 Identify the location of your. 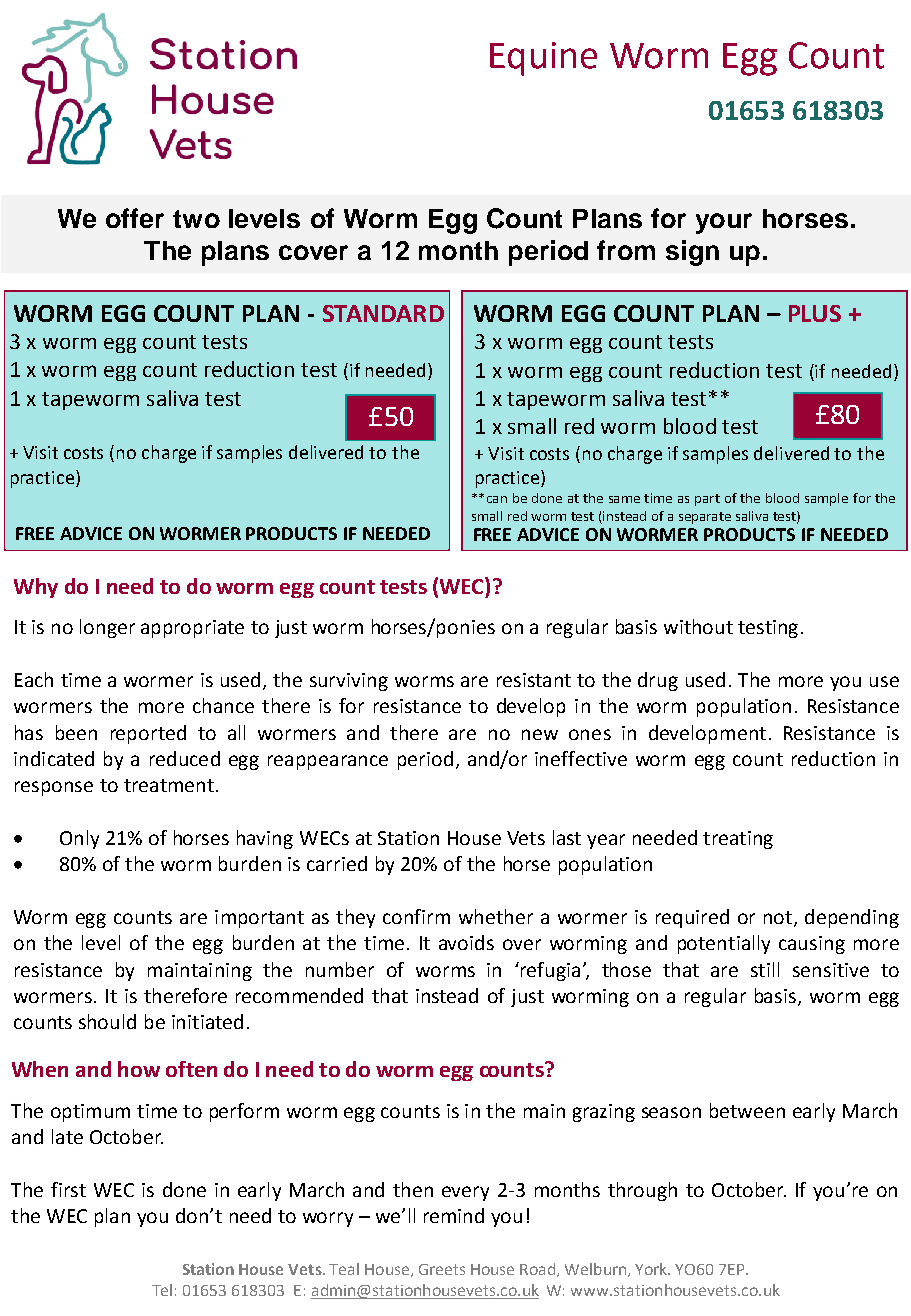
(724, 223).
